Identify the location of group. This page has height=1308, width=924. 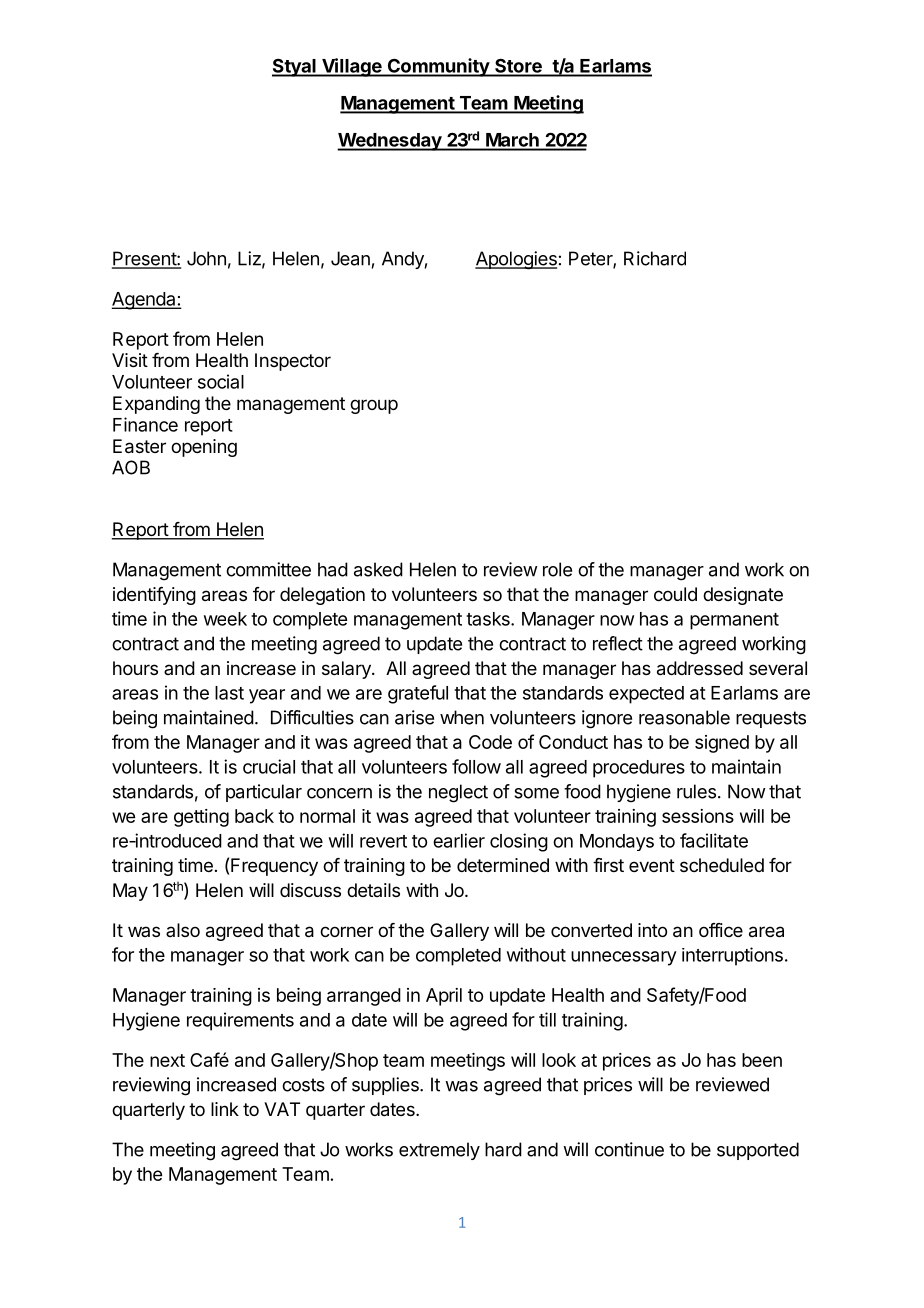
(374, 406).
